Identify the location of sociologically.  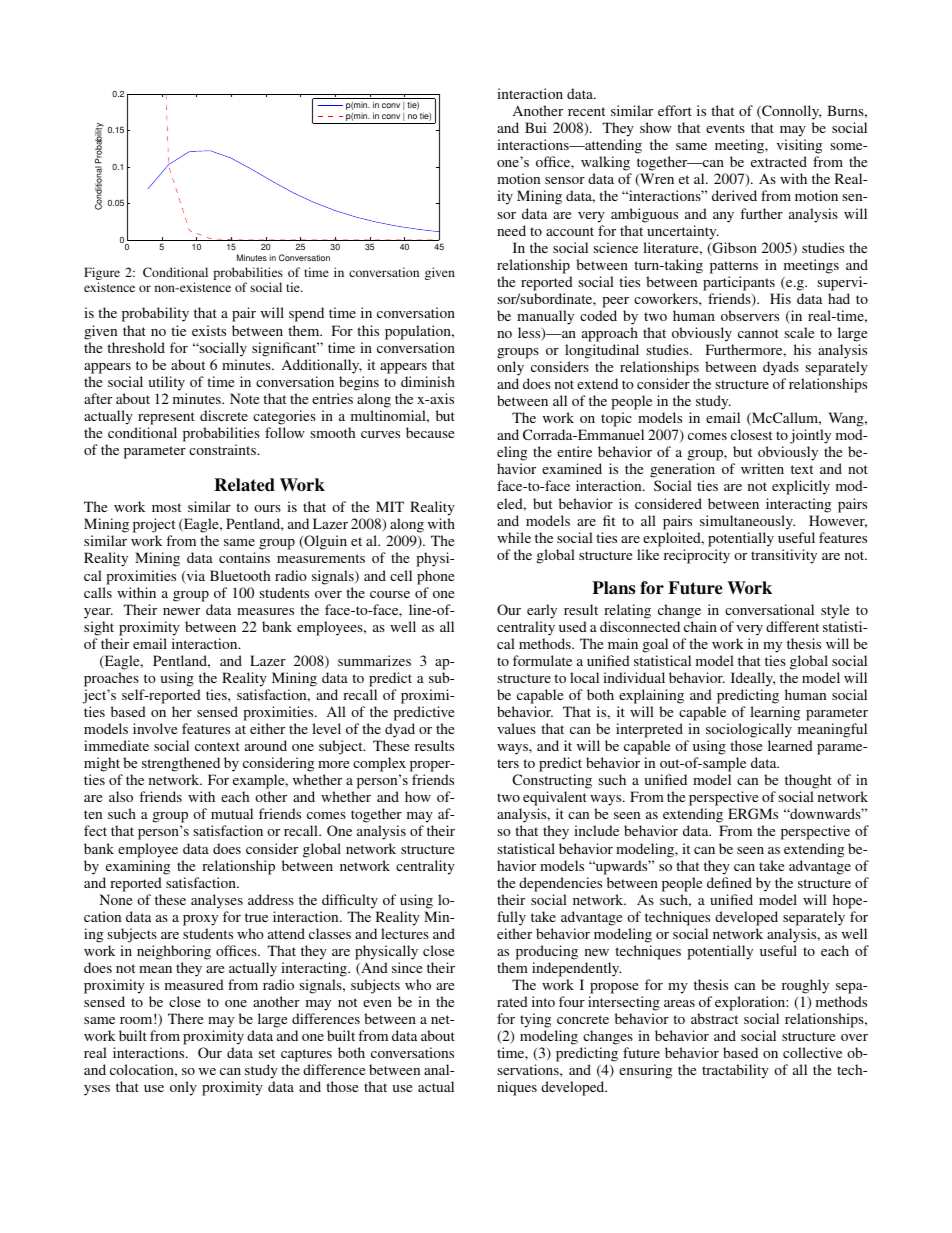
(749, 730).
